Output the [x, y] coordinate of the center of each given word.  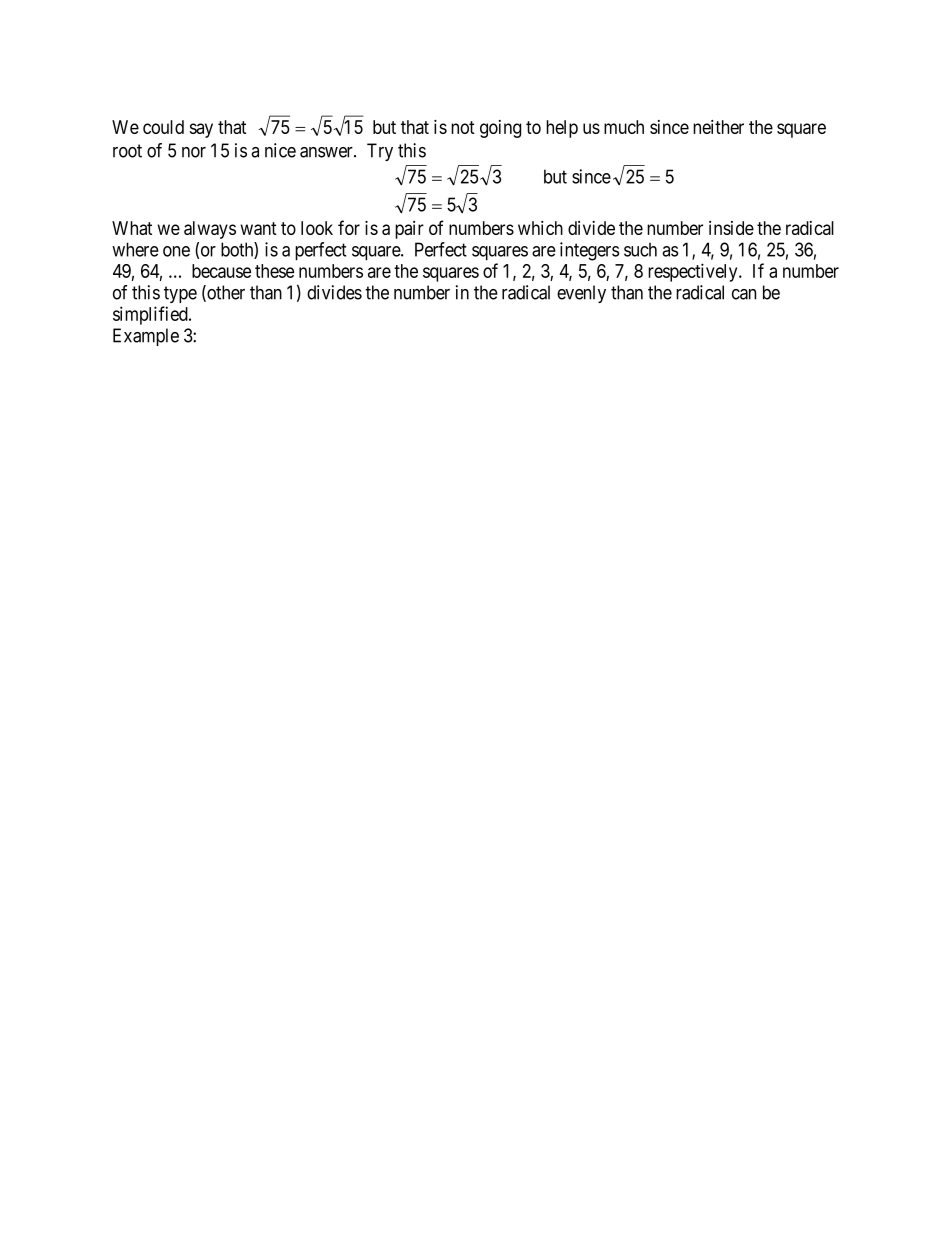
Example [146, 337]
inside [731, 228]
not [463, 127]
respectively [694, 272]
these [274, 271]
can [744, 294]
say [201, 130]
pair [409, 230]
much [624, 127]
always [210, 230]
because [221, 271]
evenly [581, 294]
